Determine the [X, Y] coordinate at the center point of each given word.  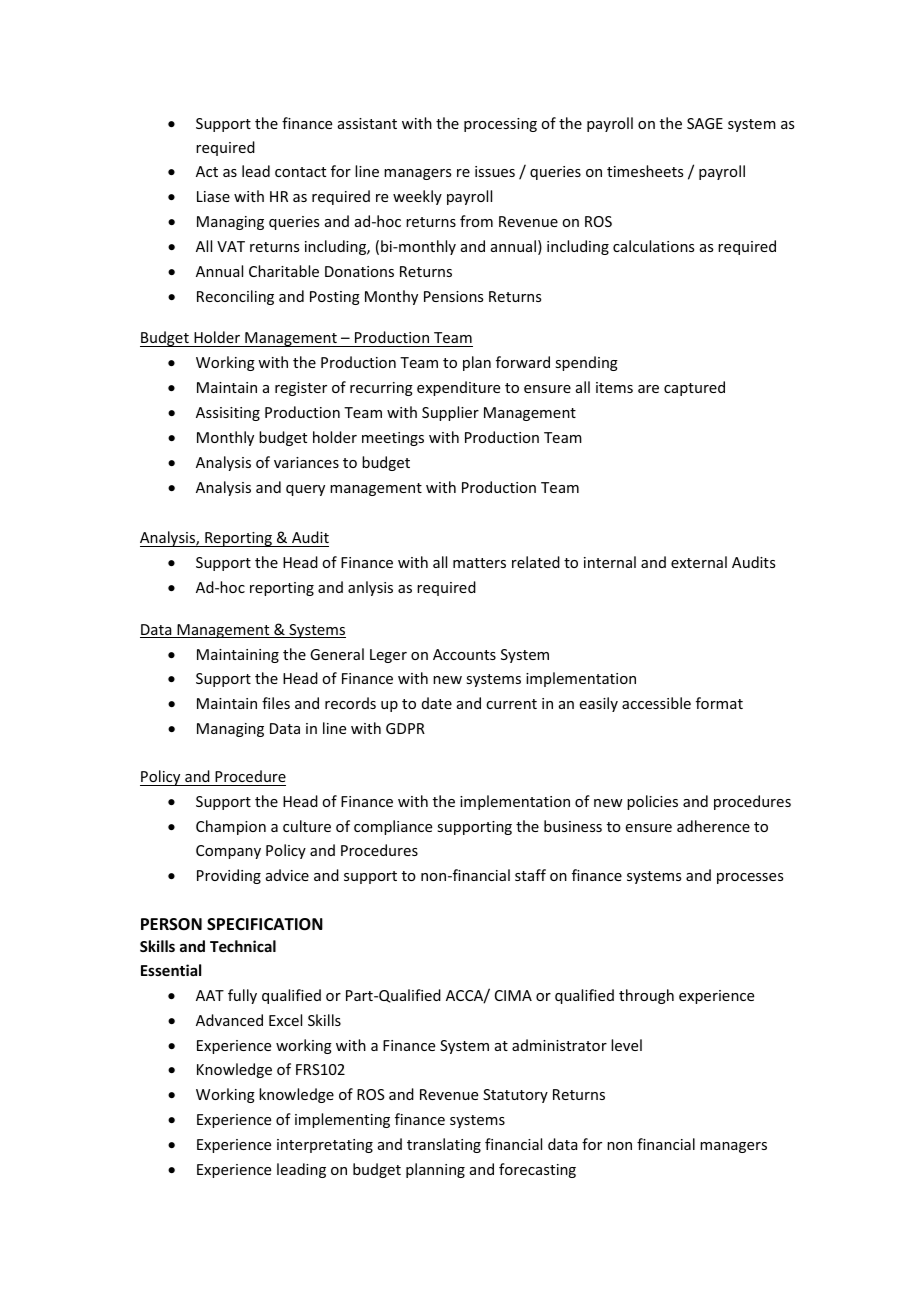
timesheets [645, 171]
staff [530, 875]
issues [495, 171]
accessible [656, 703]
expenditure [458, 388]
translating [444, 1145]
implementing [342, 1120]
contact [300, 172]
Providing [229, 876]
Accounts [464, 654]
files [276, 703]
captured [694, 388]
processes [750, 878]
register [301, 389]
